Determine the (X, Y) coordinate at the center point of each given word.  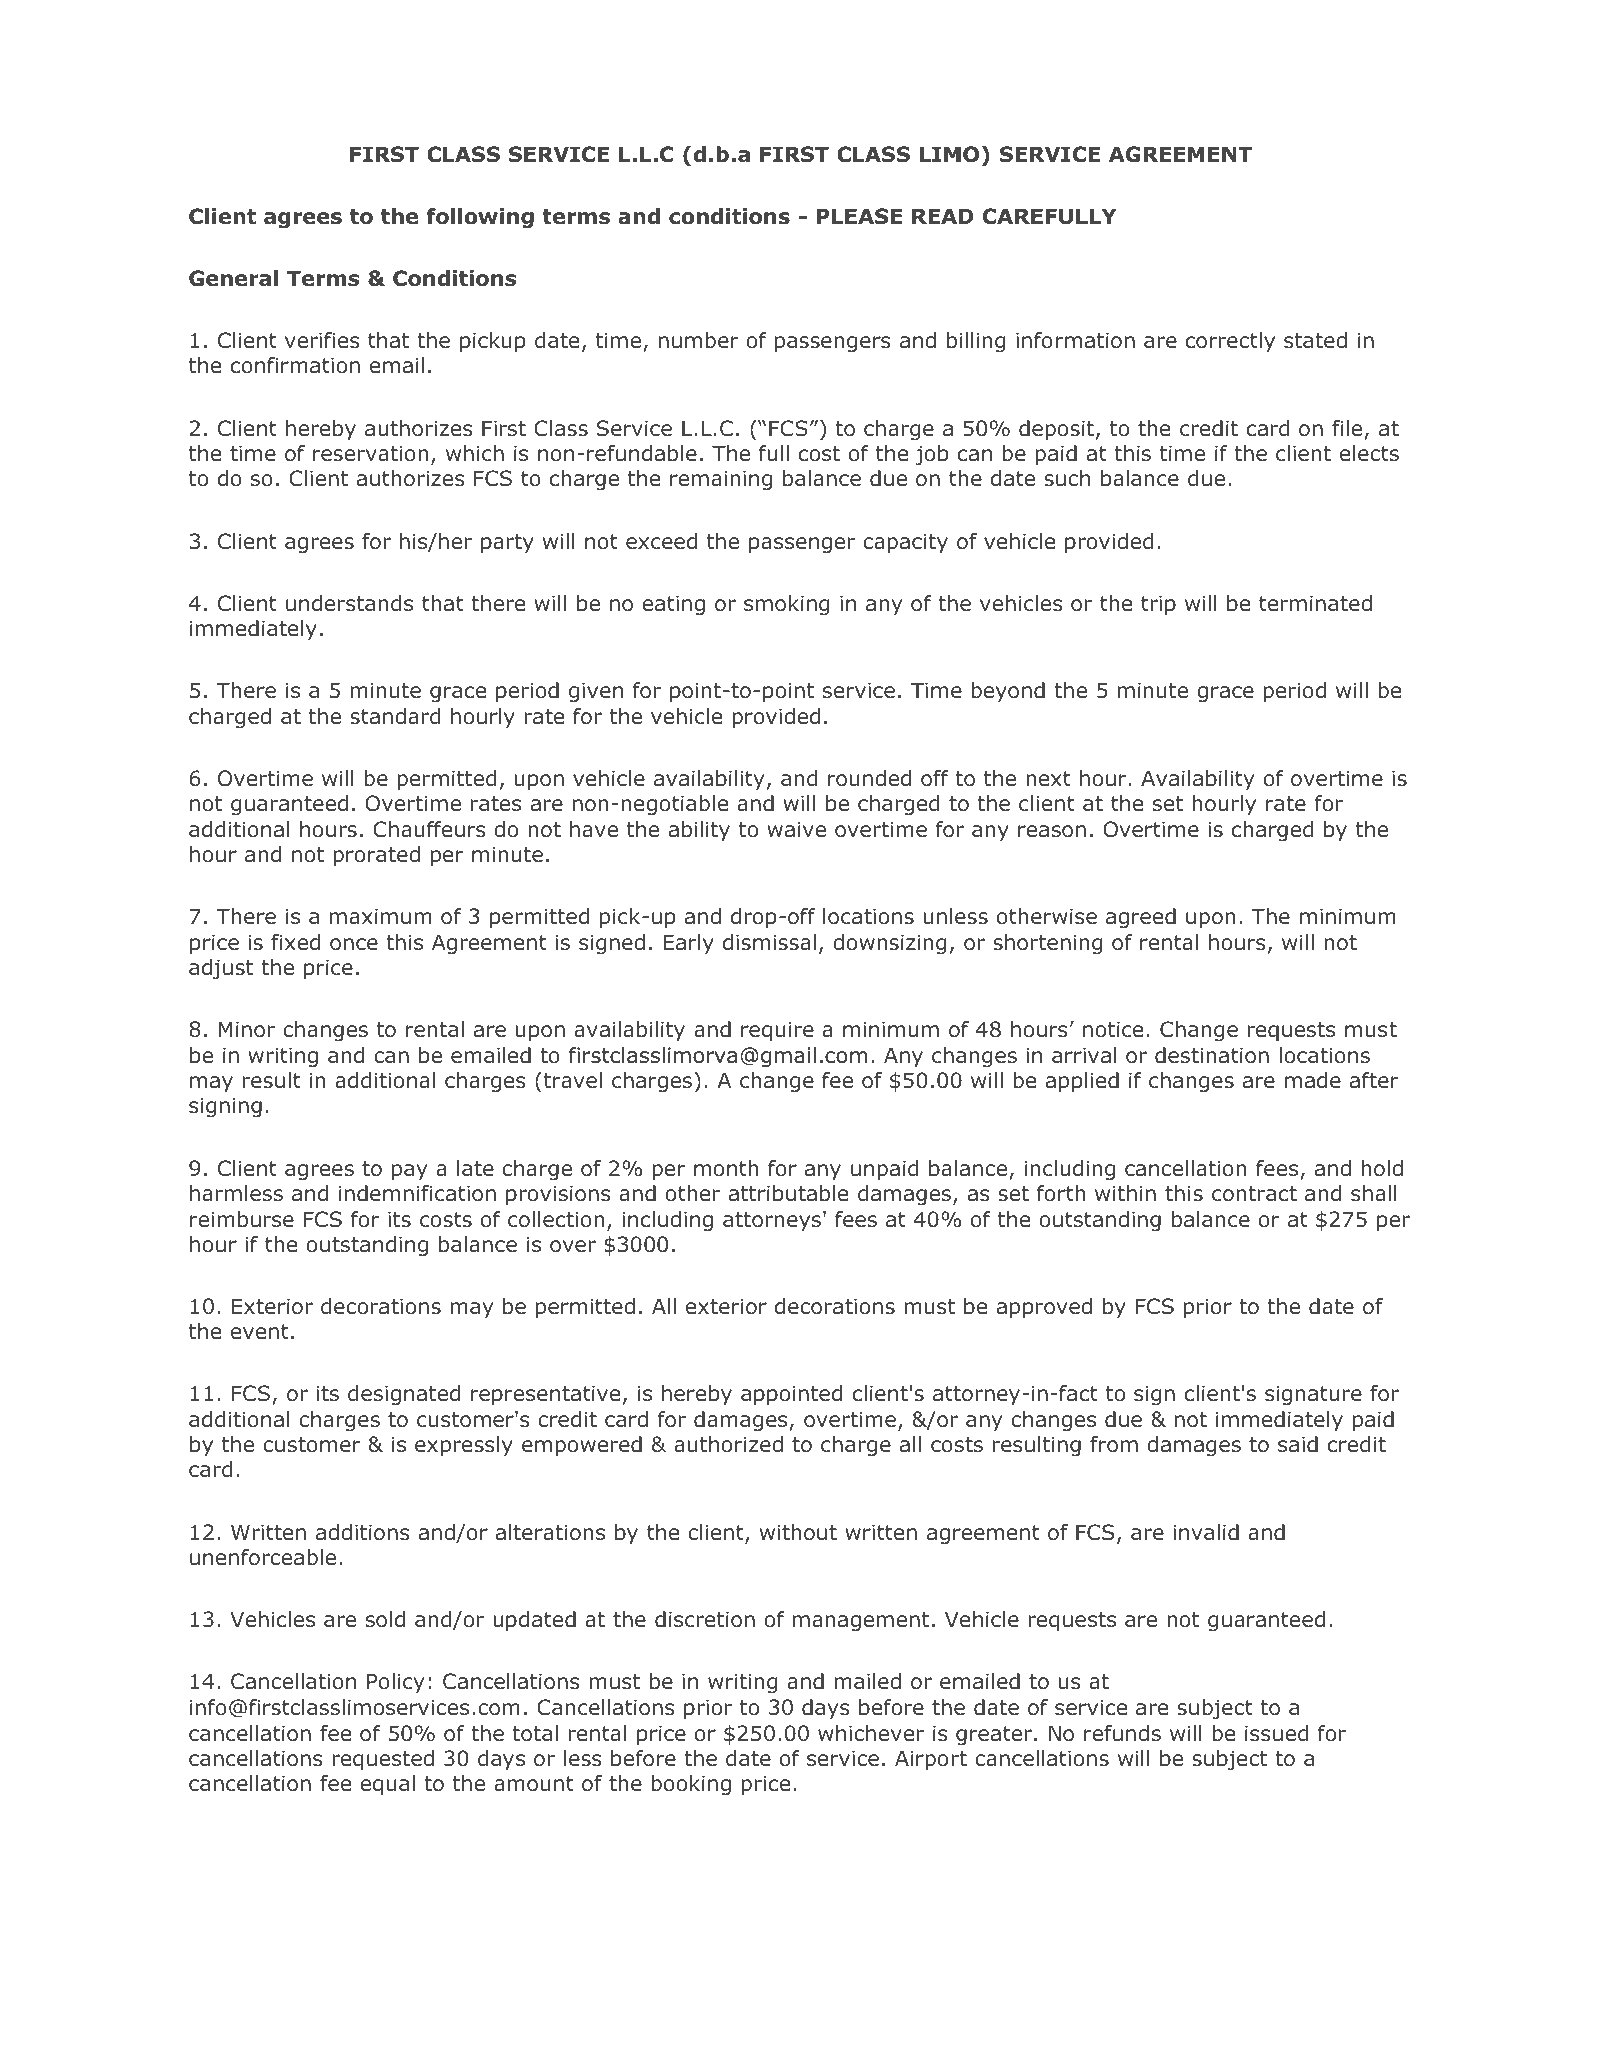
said (1298, 1444)
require (777, 1031)
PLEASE (859, 216)
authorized (728, 1444)
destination (1212, 1055)
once (354, 944)
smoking (786, 605)
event (260, 1332)
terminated (1315, 603)
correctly (1230, 342)
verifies (322, 340)
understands (349, 603)
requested (383, 1760)
